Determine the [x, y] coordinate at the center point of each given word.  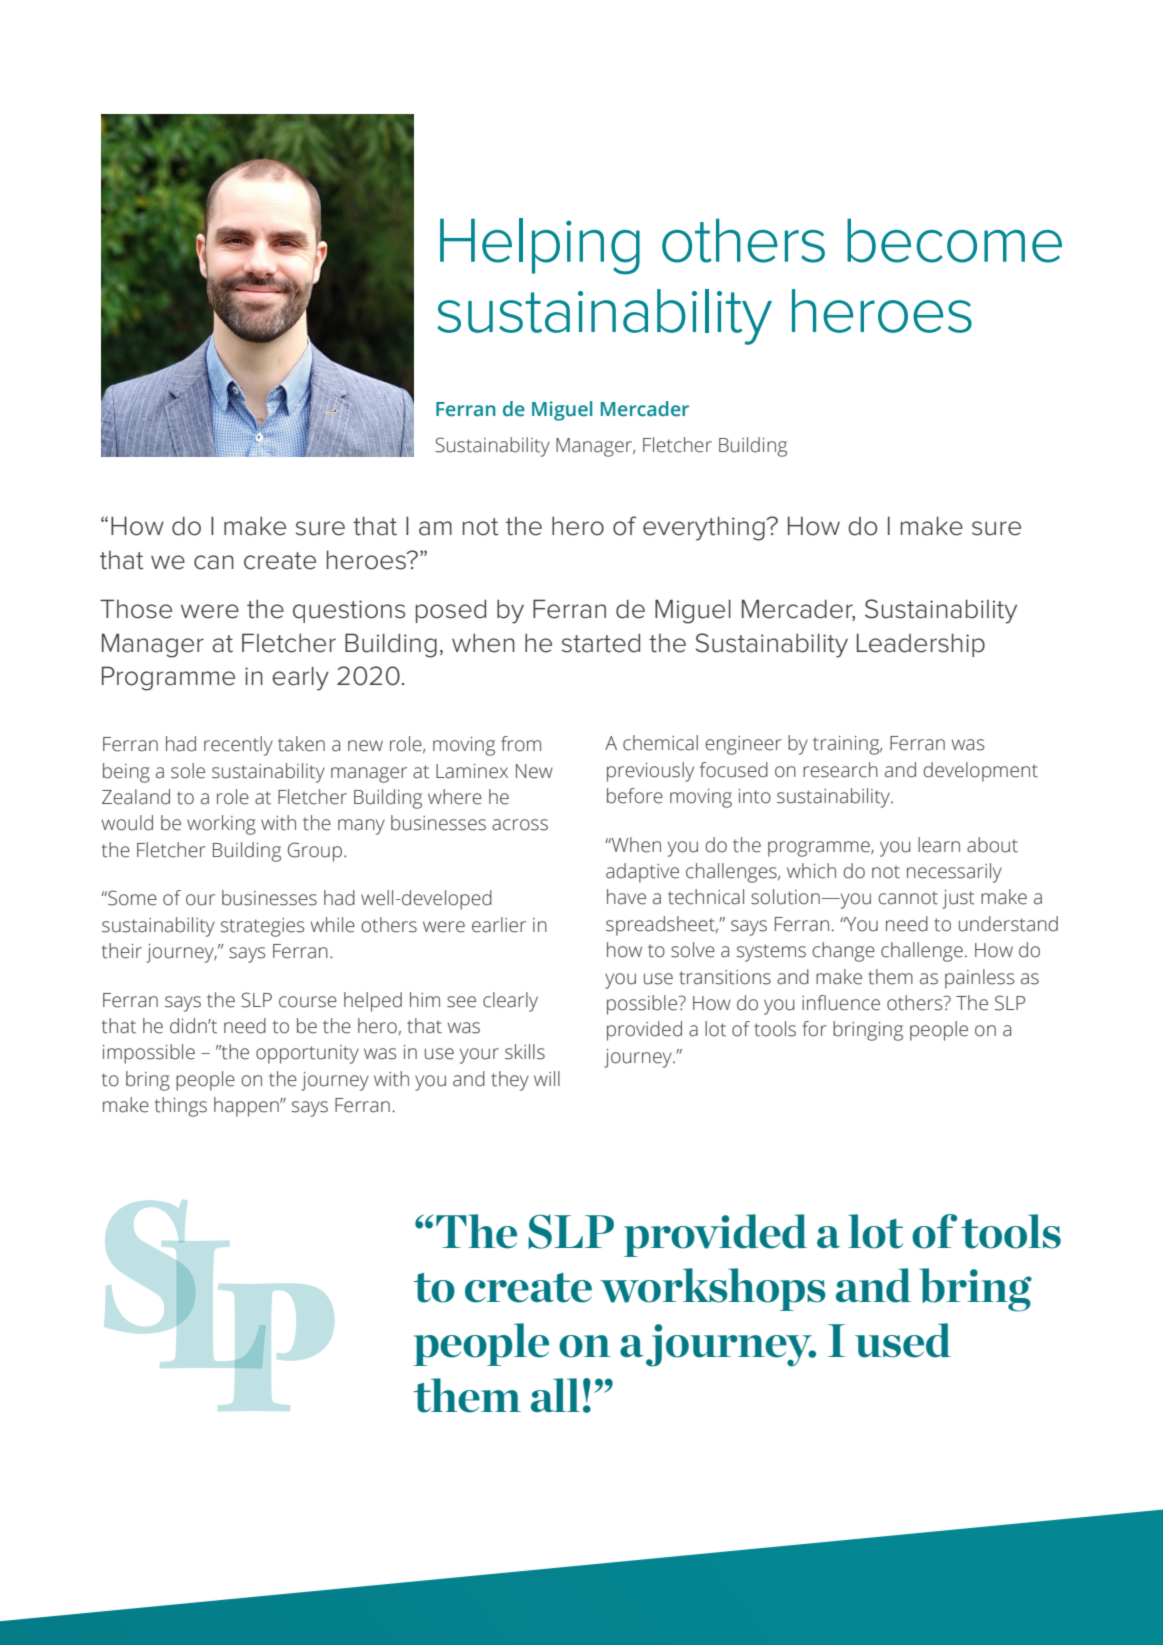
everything [705, 528]
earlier [499, 925]
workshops [713, 1289]
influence [841, 1003]
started [601, 643]
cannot [908, 898]
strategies [262, 927]
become [954, 241]
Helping [540, 246]
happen [247, 1107]
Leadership [921, 645]
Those [136, 609]
